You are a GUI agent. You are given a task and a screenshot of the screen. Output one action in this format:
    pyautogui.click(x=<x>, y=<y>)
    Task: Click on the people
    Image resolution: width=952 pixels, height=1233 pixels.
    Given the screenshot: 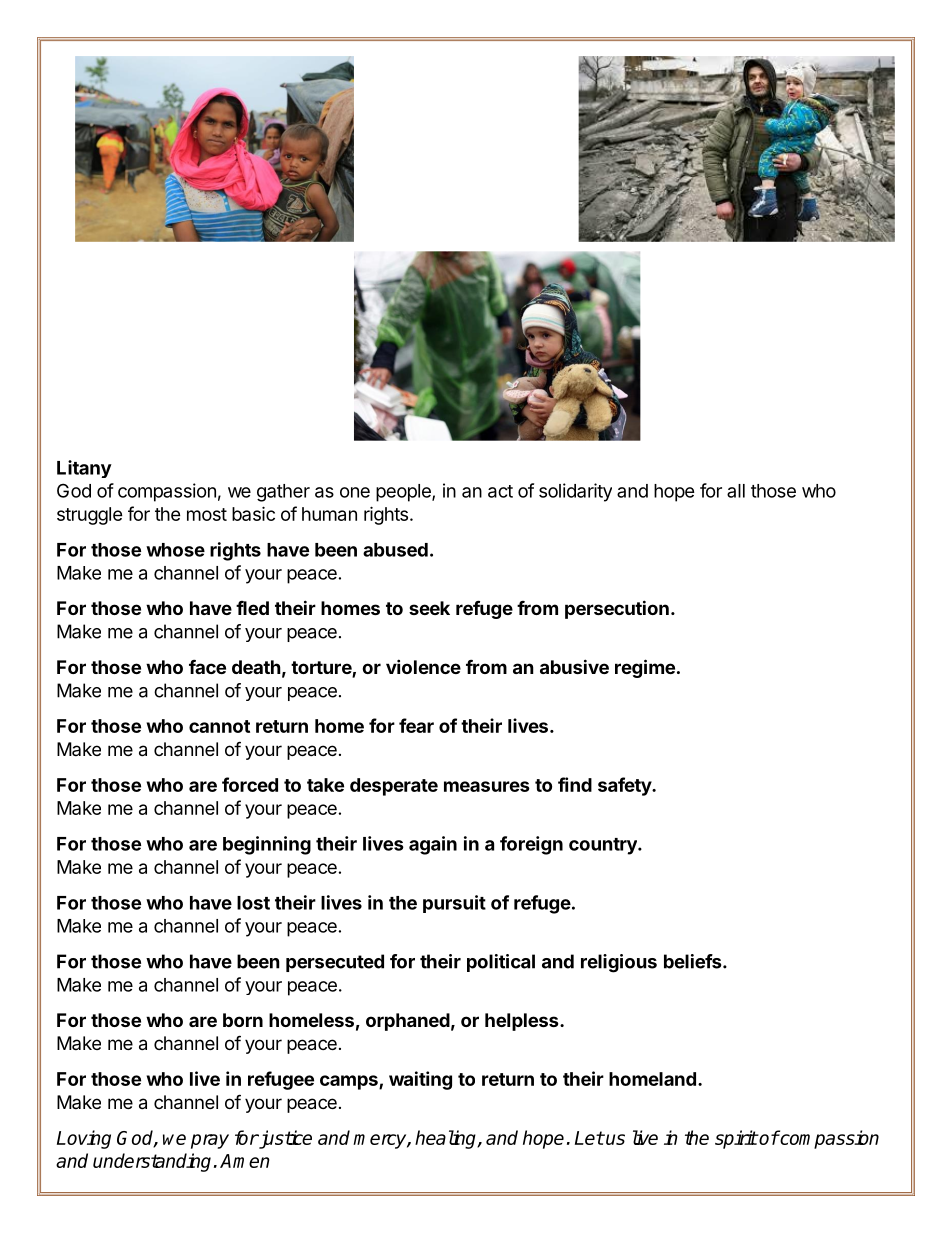 What is the action you would take?
    pyautogui.click(x=404, y=493)
